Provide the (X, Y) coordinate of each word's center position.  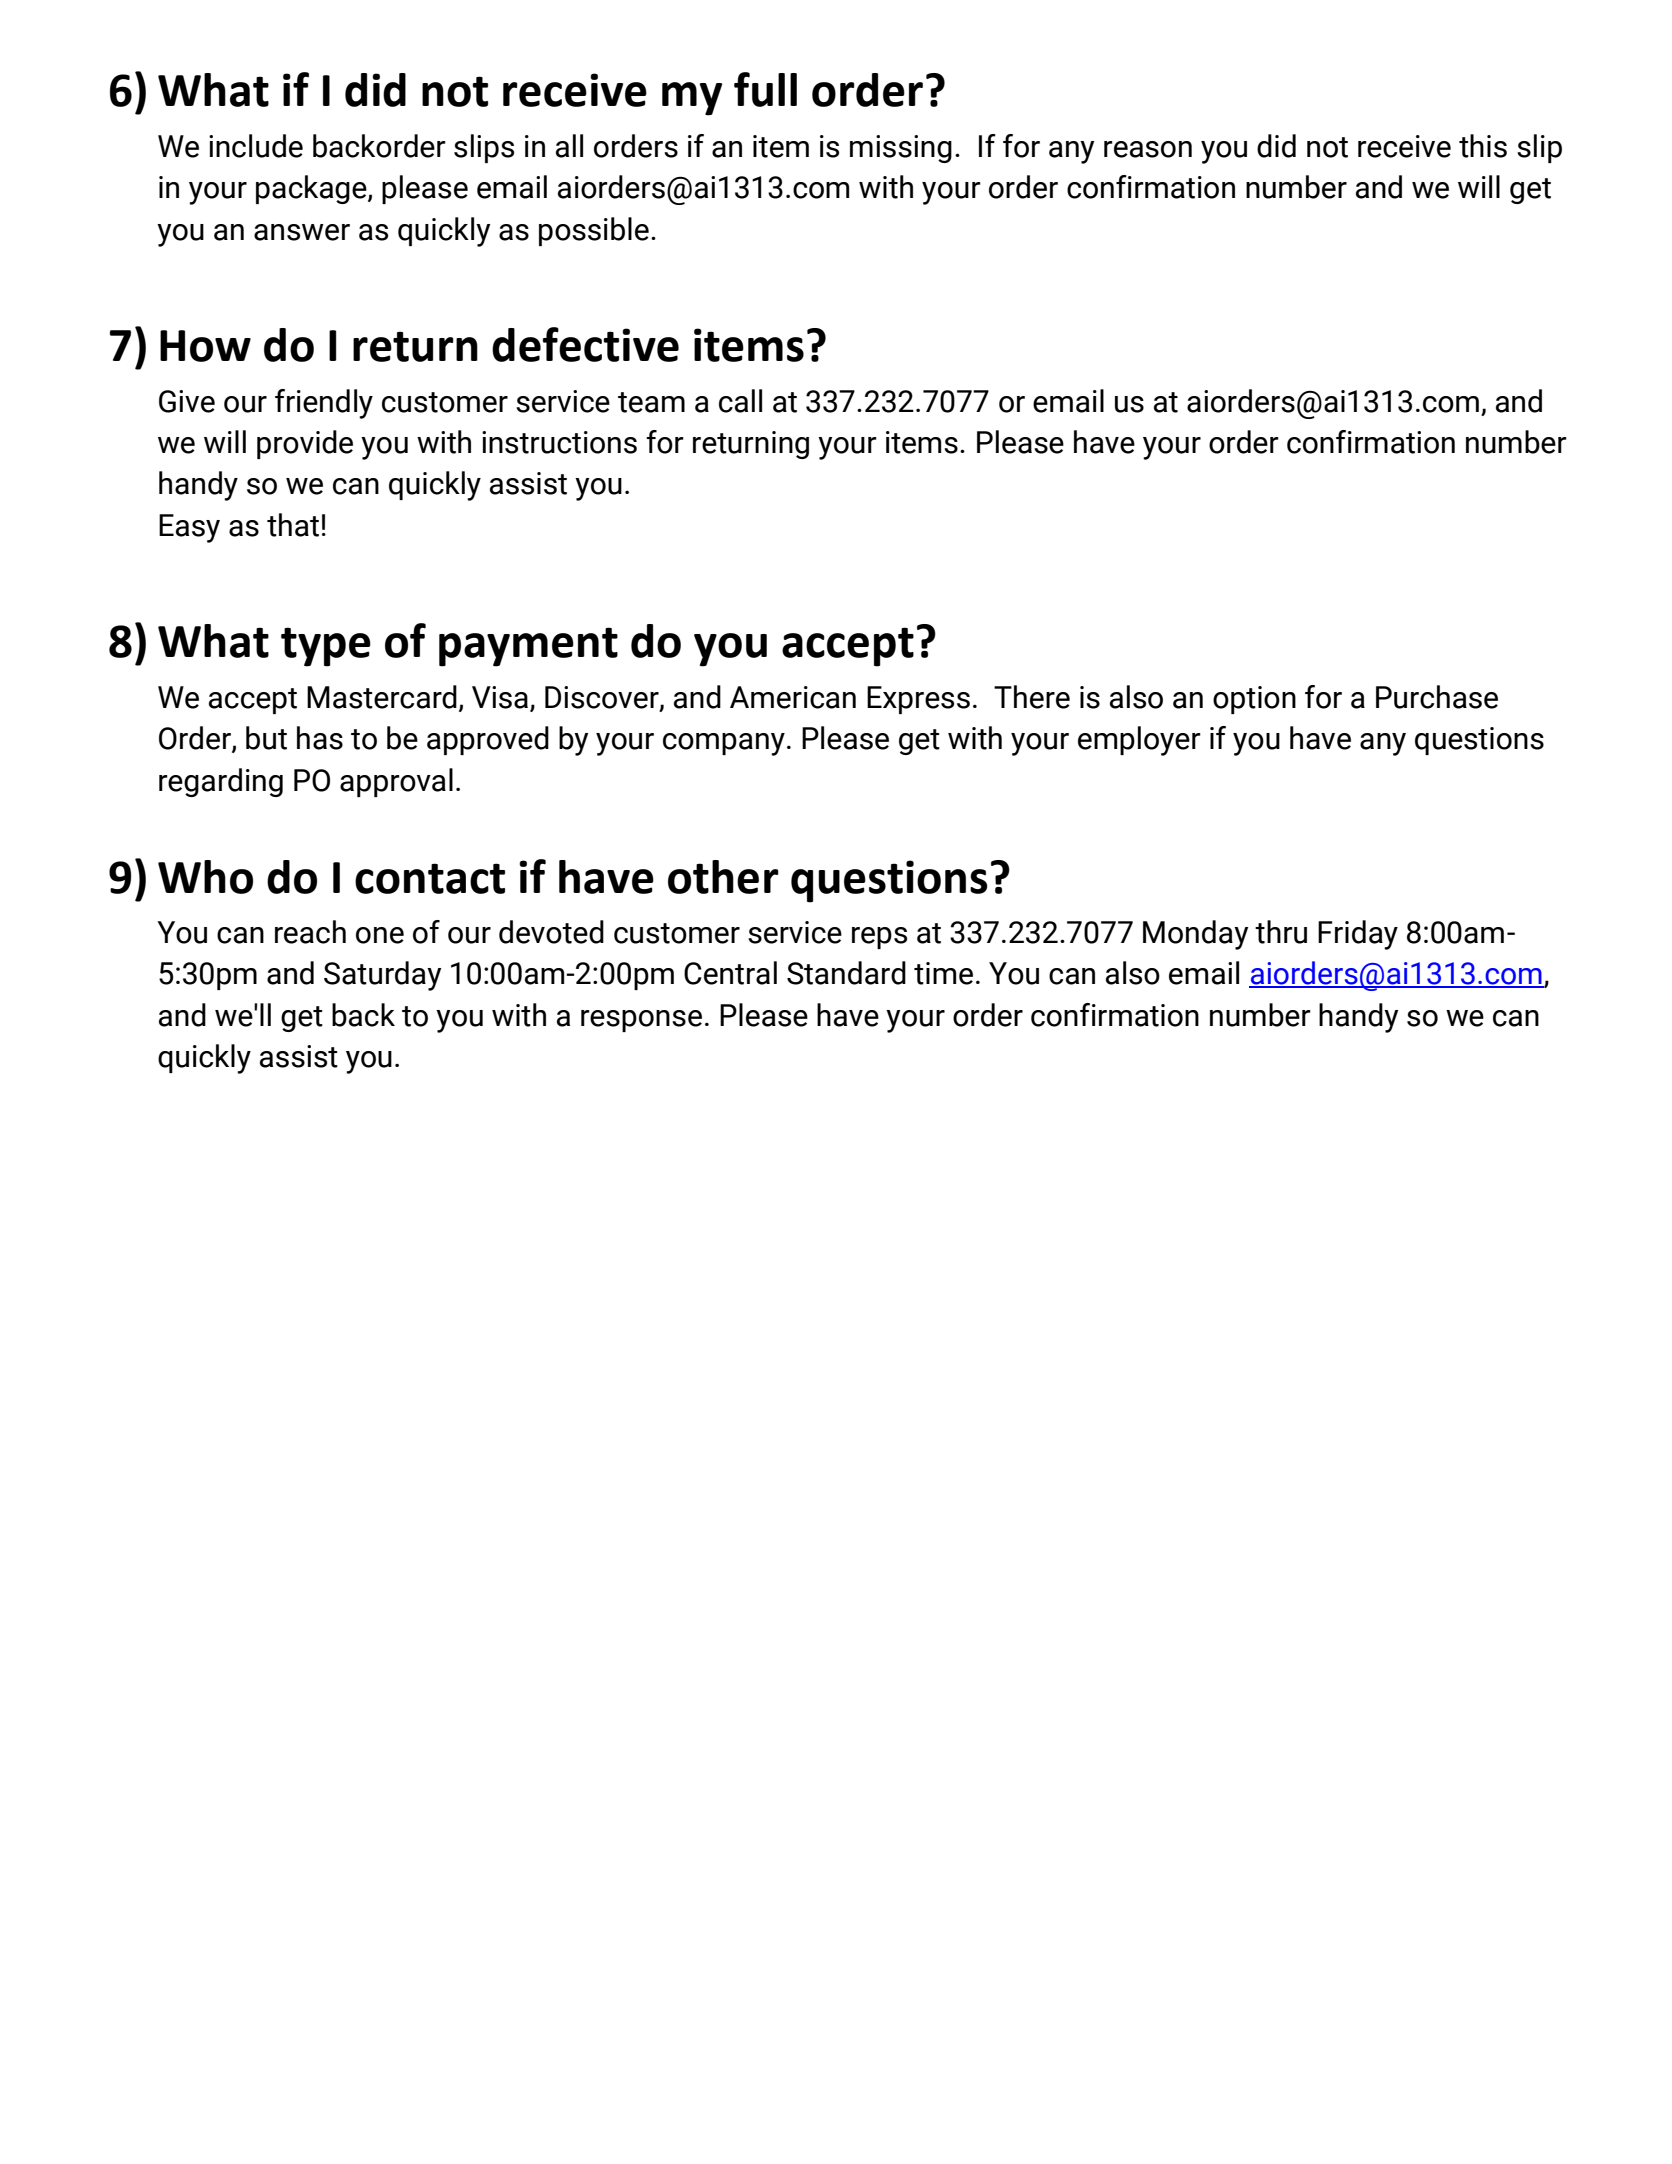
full (765, 89)
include (256, 146)
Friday (1358, 935)
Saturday (382, 976)
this (1483, 146)
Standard (846, 973)
